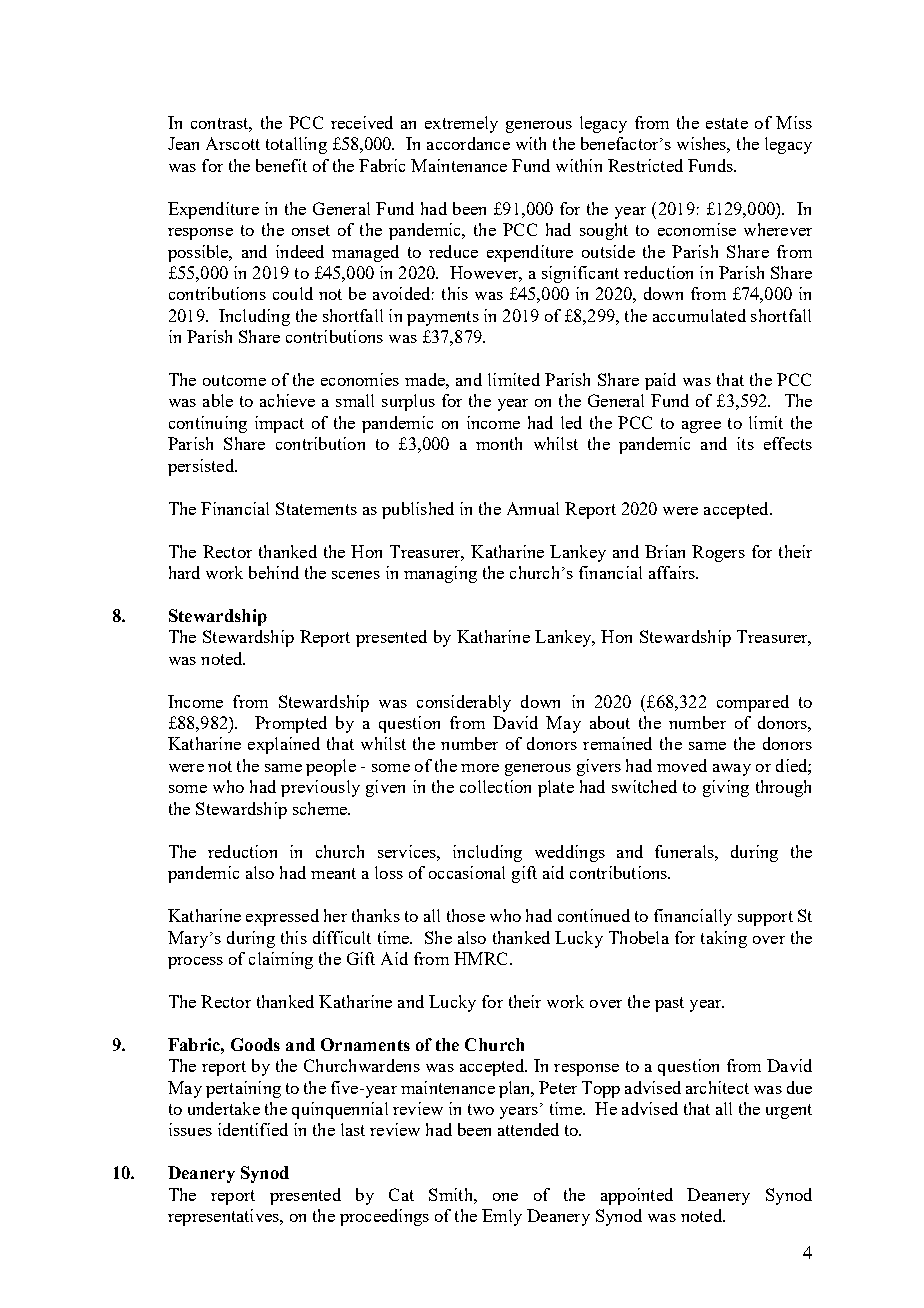 This document has height=1308, width=924. Describe the element at coordinates (468, 143) in the document. I see `accordance` at that location.
